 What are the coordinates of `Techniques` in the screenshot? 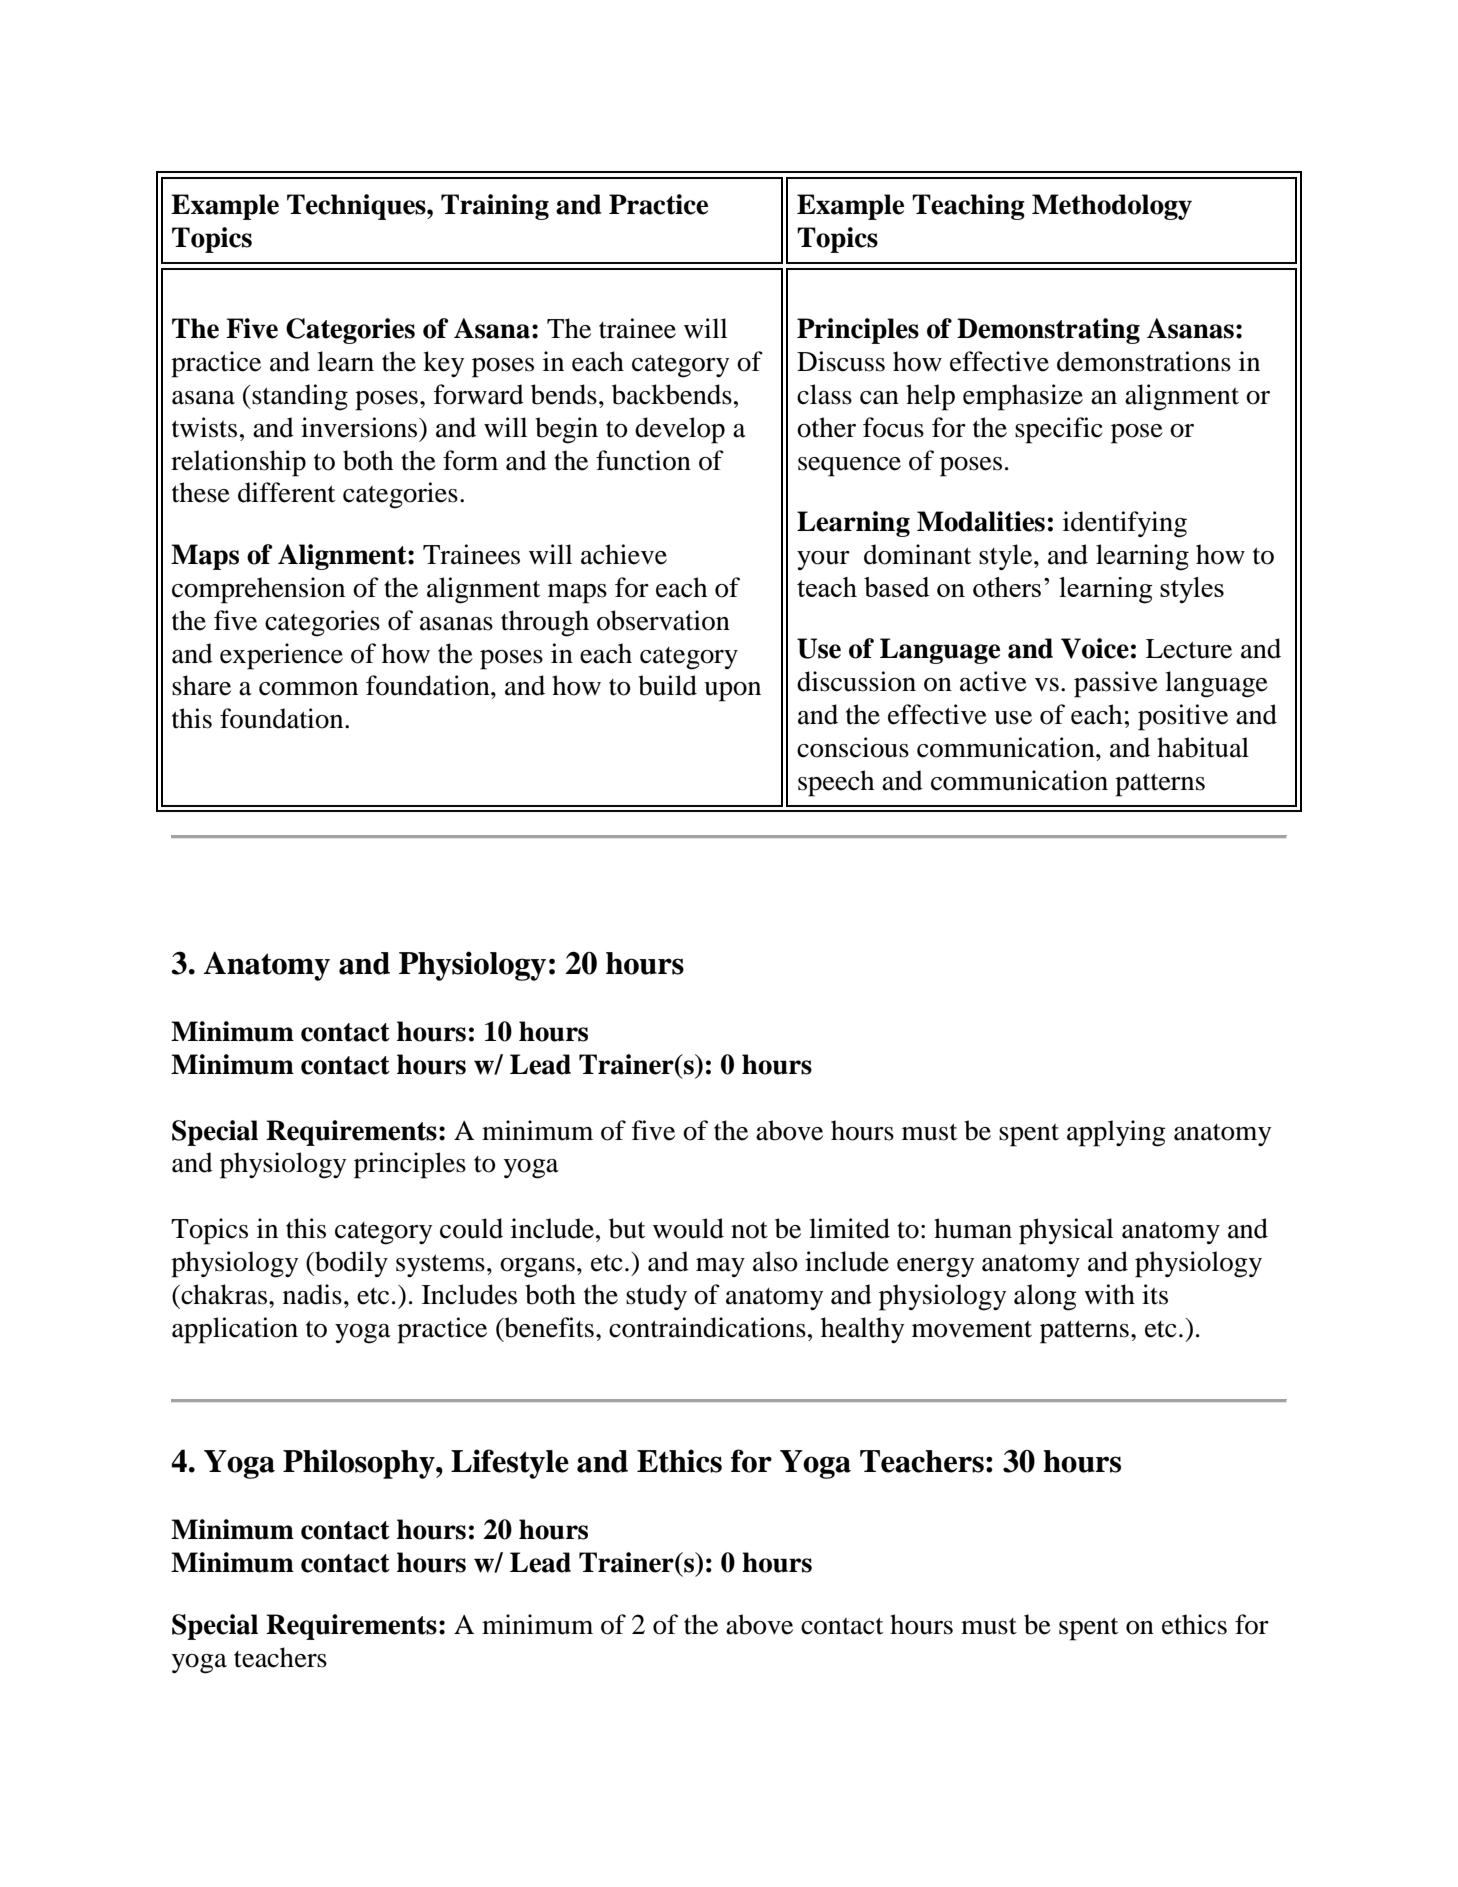 It's located at (357, 207).
